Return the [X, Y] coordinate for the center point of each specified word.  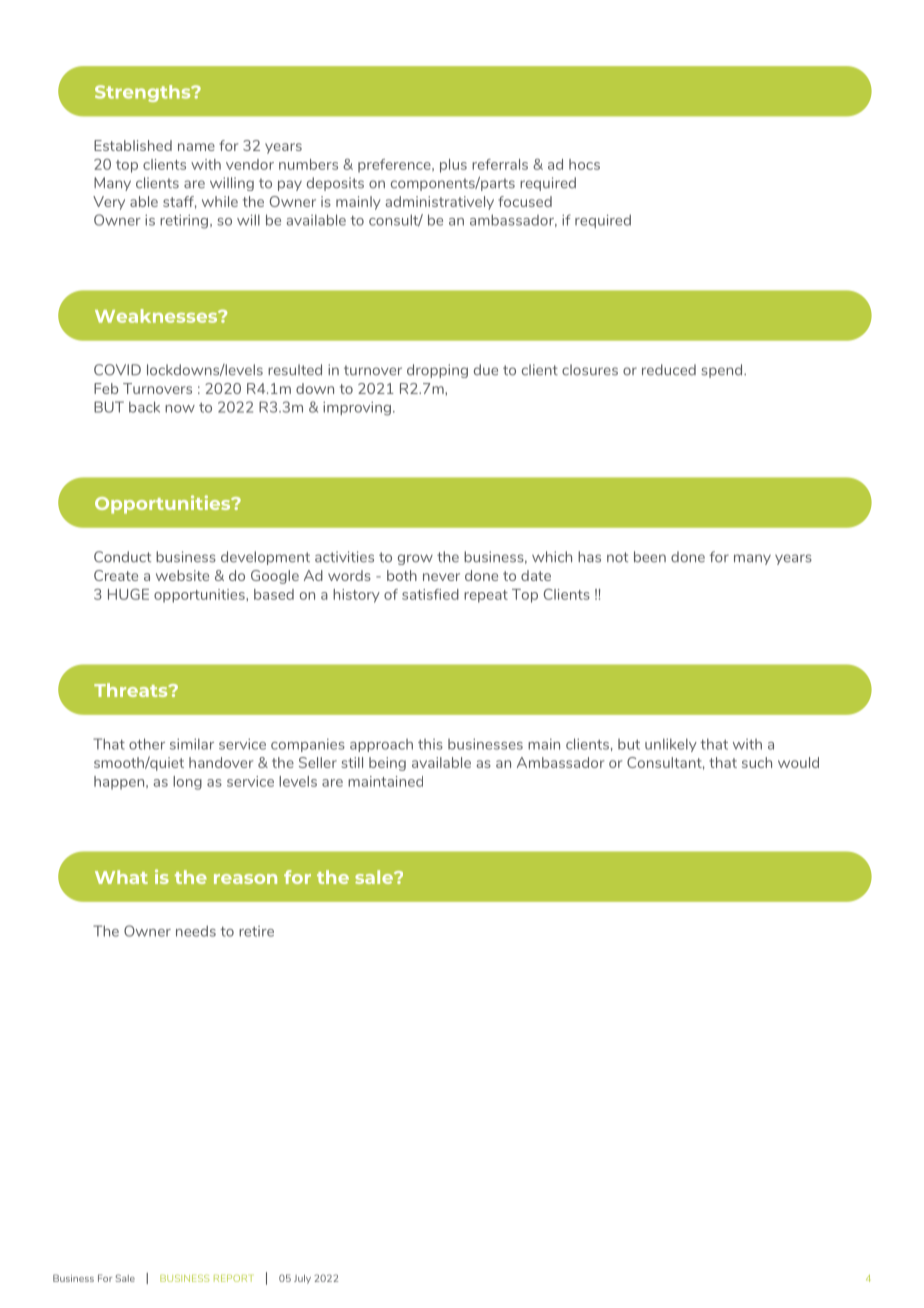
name [196, 147]
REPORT [233, 1278]
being [387, 764]
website [182, 575]
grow [415, 559]
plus [453, 166]
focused [525, 201]
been [650, 557]
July [302, 1279]
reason [245, 879]
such [757, 762]
